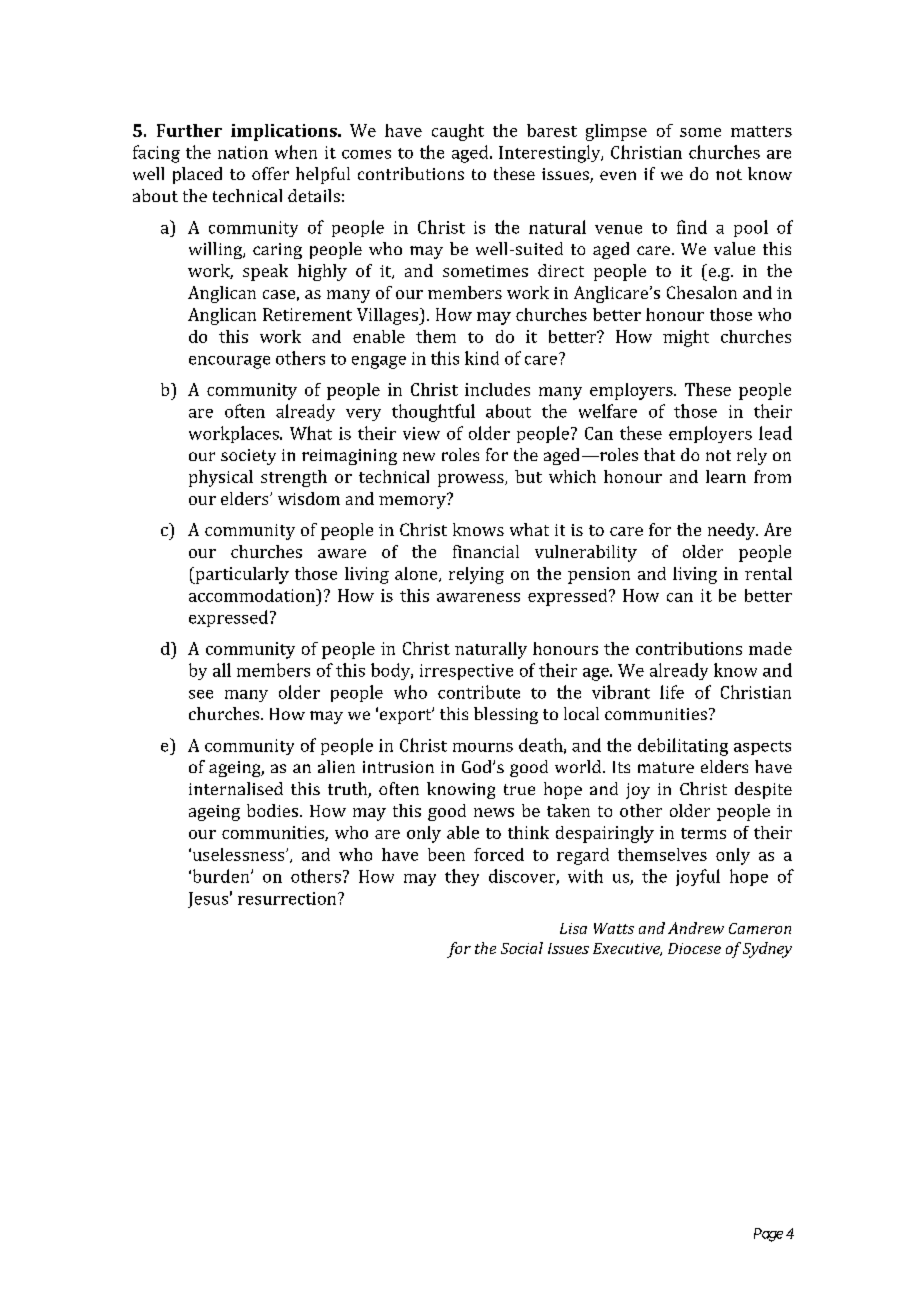 The image size is (924, 1308). Describe the element at coordinates (243, 152) in the screenshot. I see `nation` at that location.
